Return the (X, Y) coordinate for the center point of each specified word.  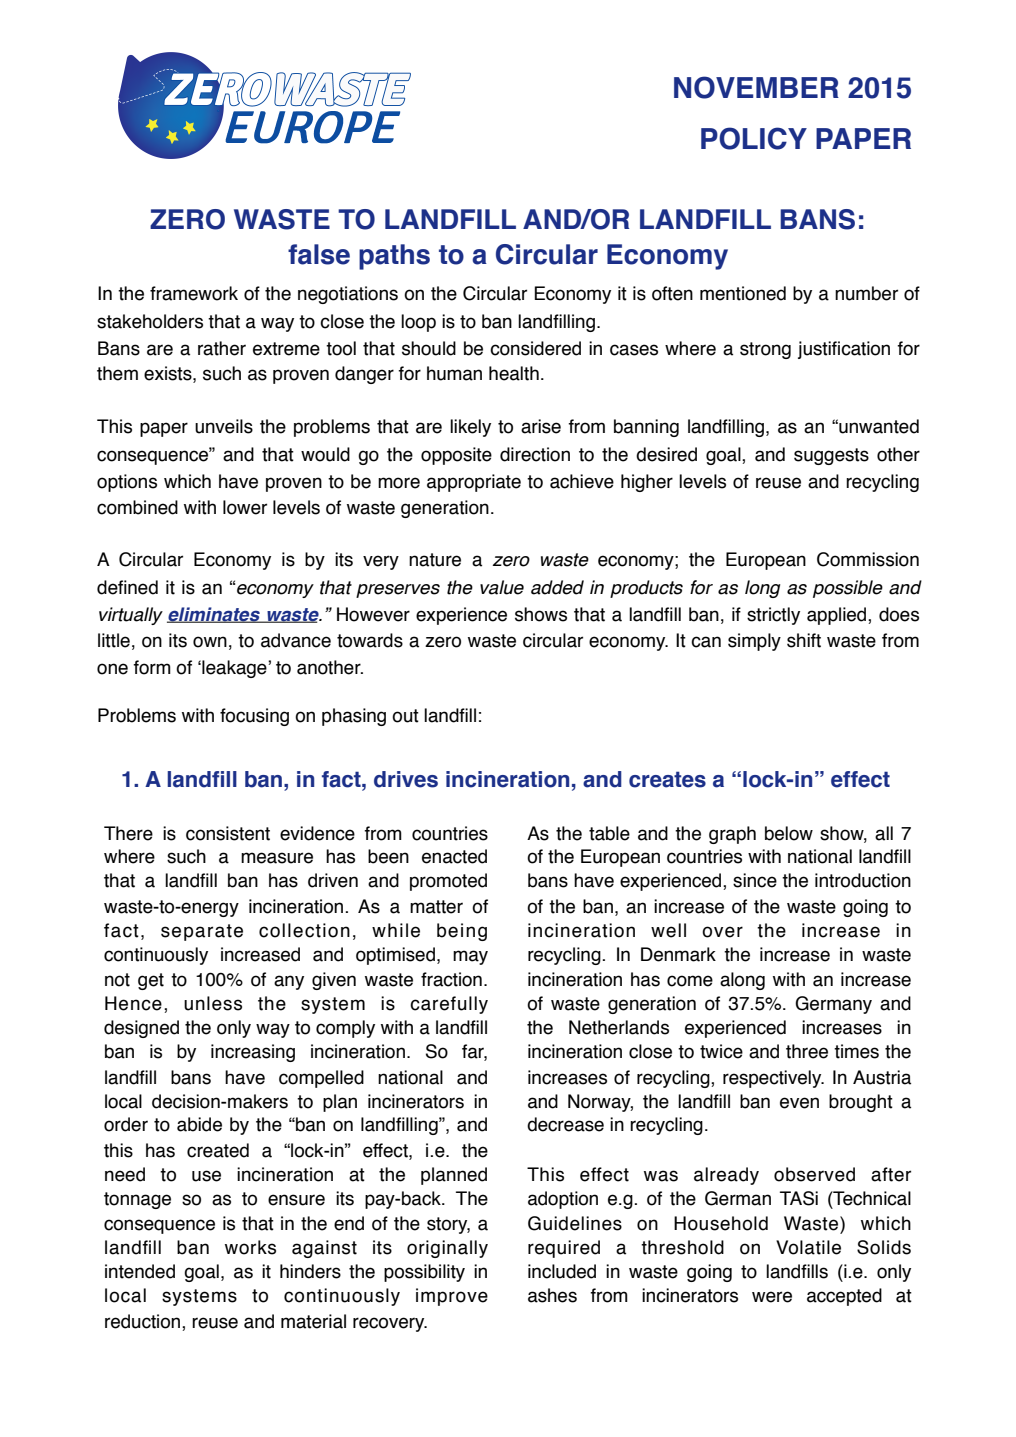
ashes (552, 1295)
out (405, 716)
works (250, 1247)
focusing (254, 717)
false (319, 254)
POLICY (754, 138)
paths (394, 257)
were (772, 1297)
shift (804, 640)
